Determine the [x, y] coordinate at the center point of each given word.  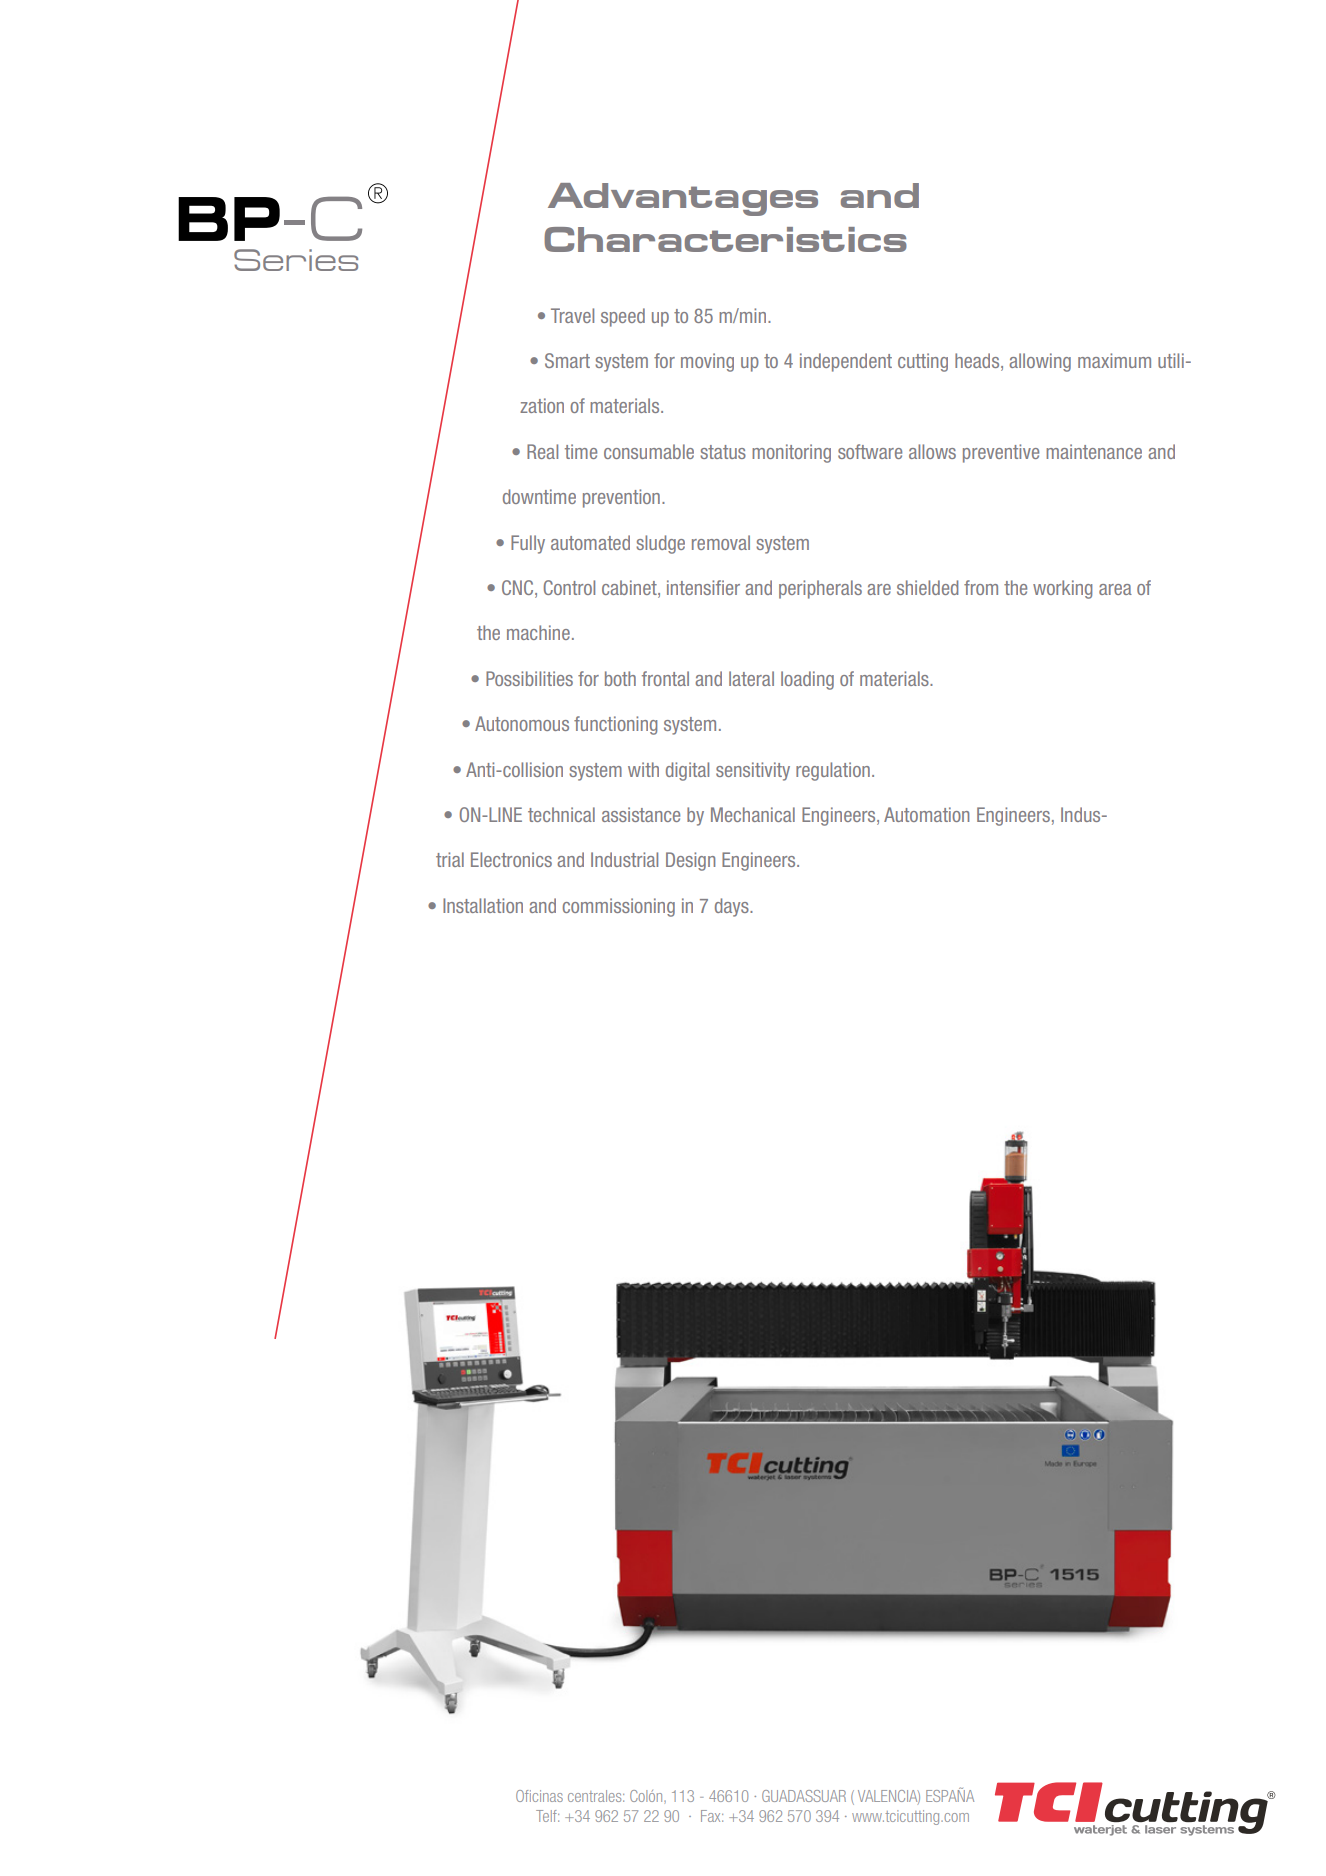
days [733, 907]
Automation [926, 814]
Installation [483, 905]
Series [296, 260]
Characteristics [725, 239]
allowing [1040, 362]
